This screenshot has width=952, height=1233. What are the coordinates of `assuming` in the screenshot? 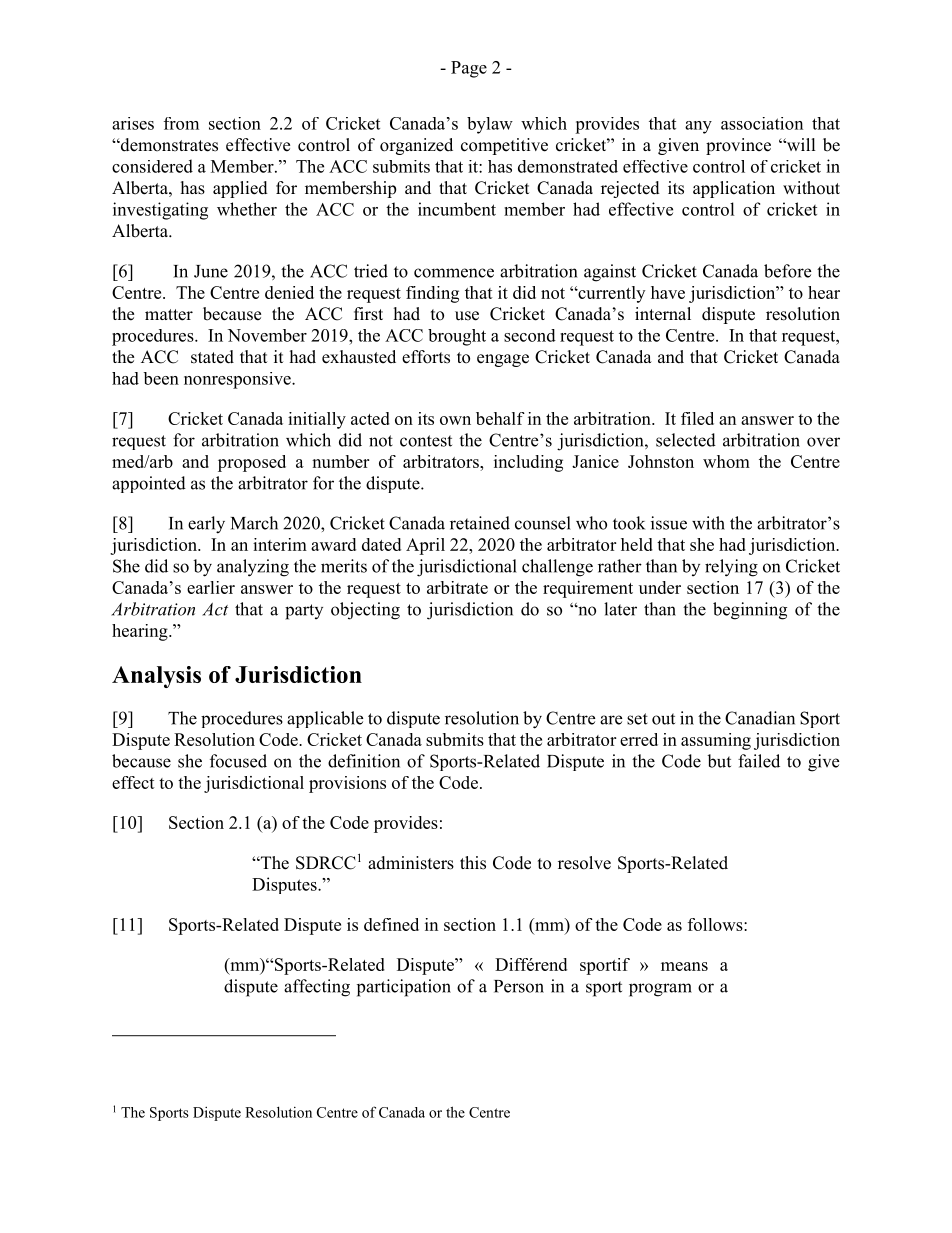 It's located at (716, 741).
